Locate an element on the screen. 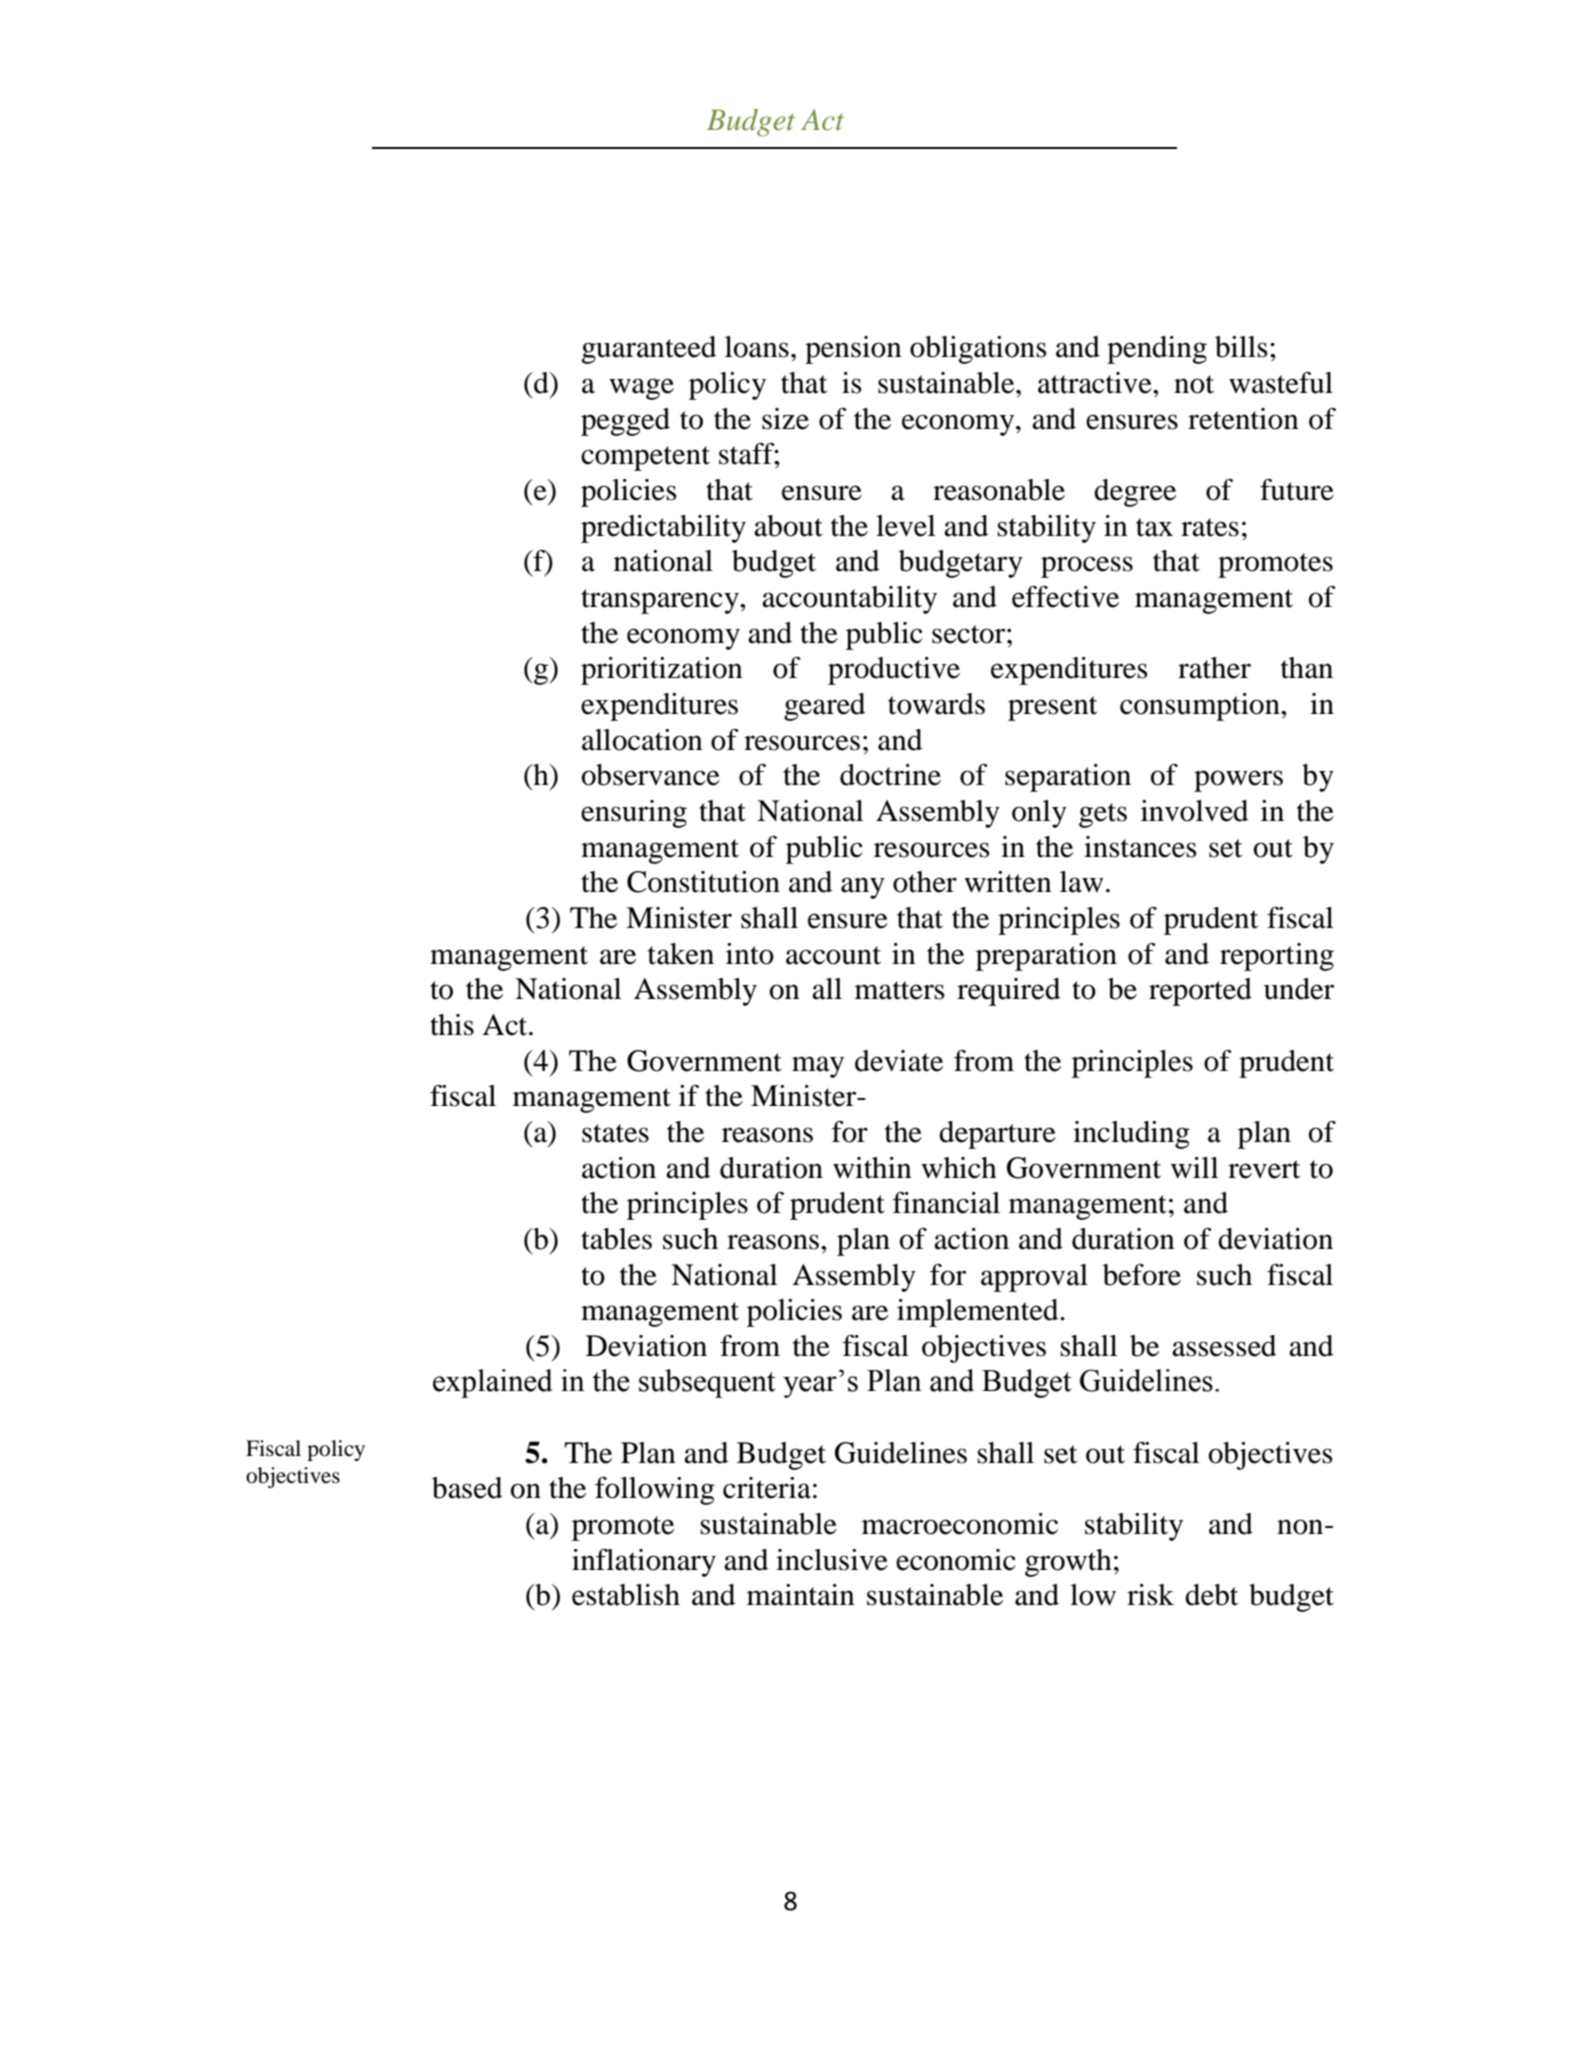 This screenshot has height=2046, width=1581. doctrine is located at coordinates (890, 775).
